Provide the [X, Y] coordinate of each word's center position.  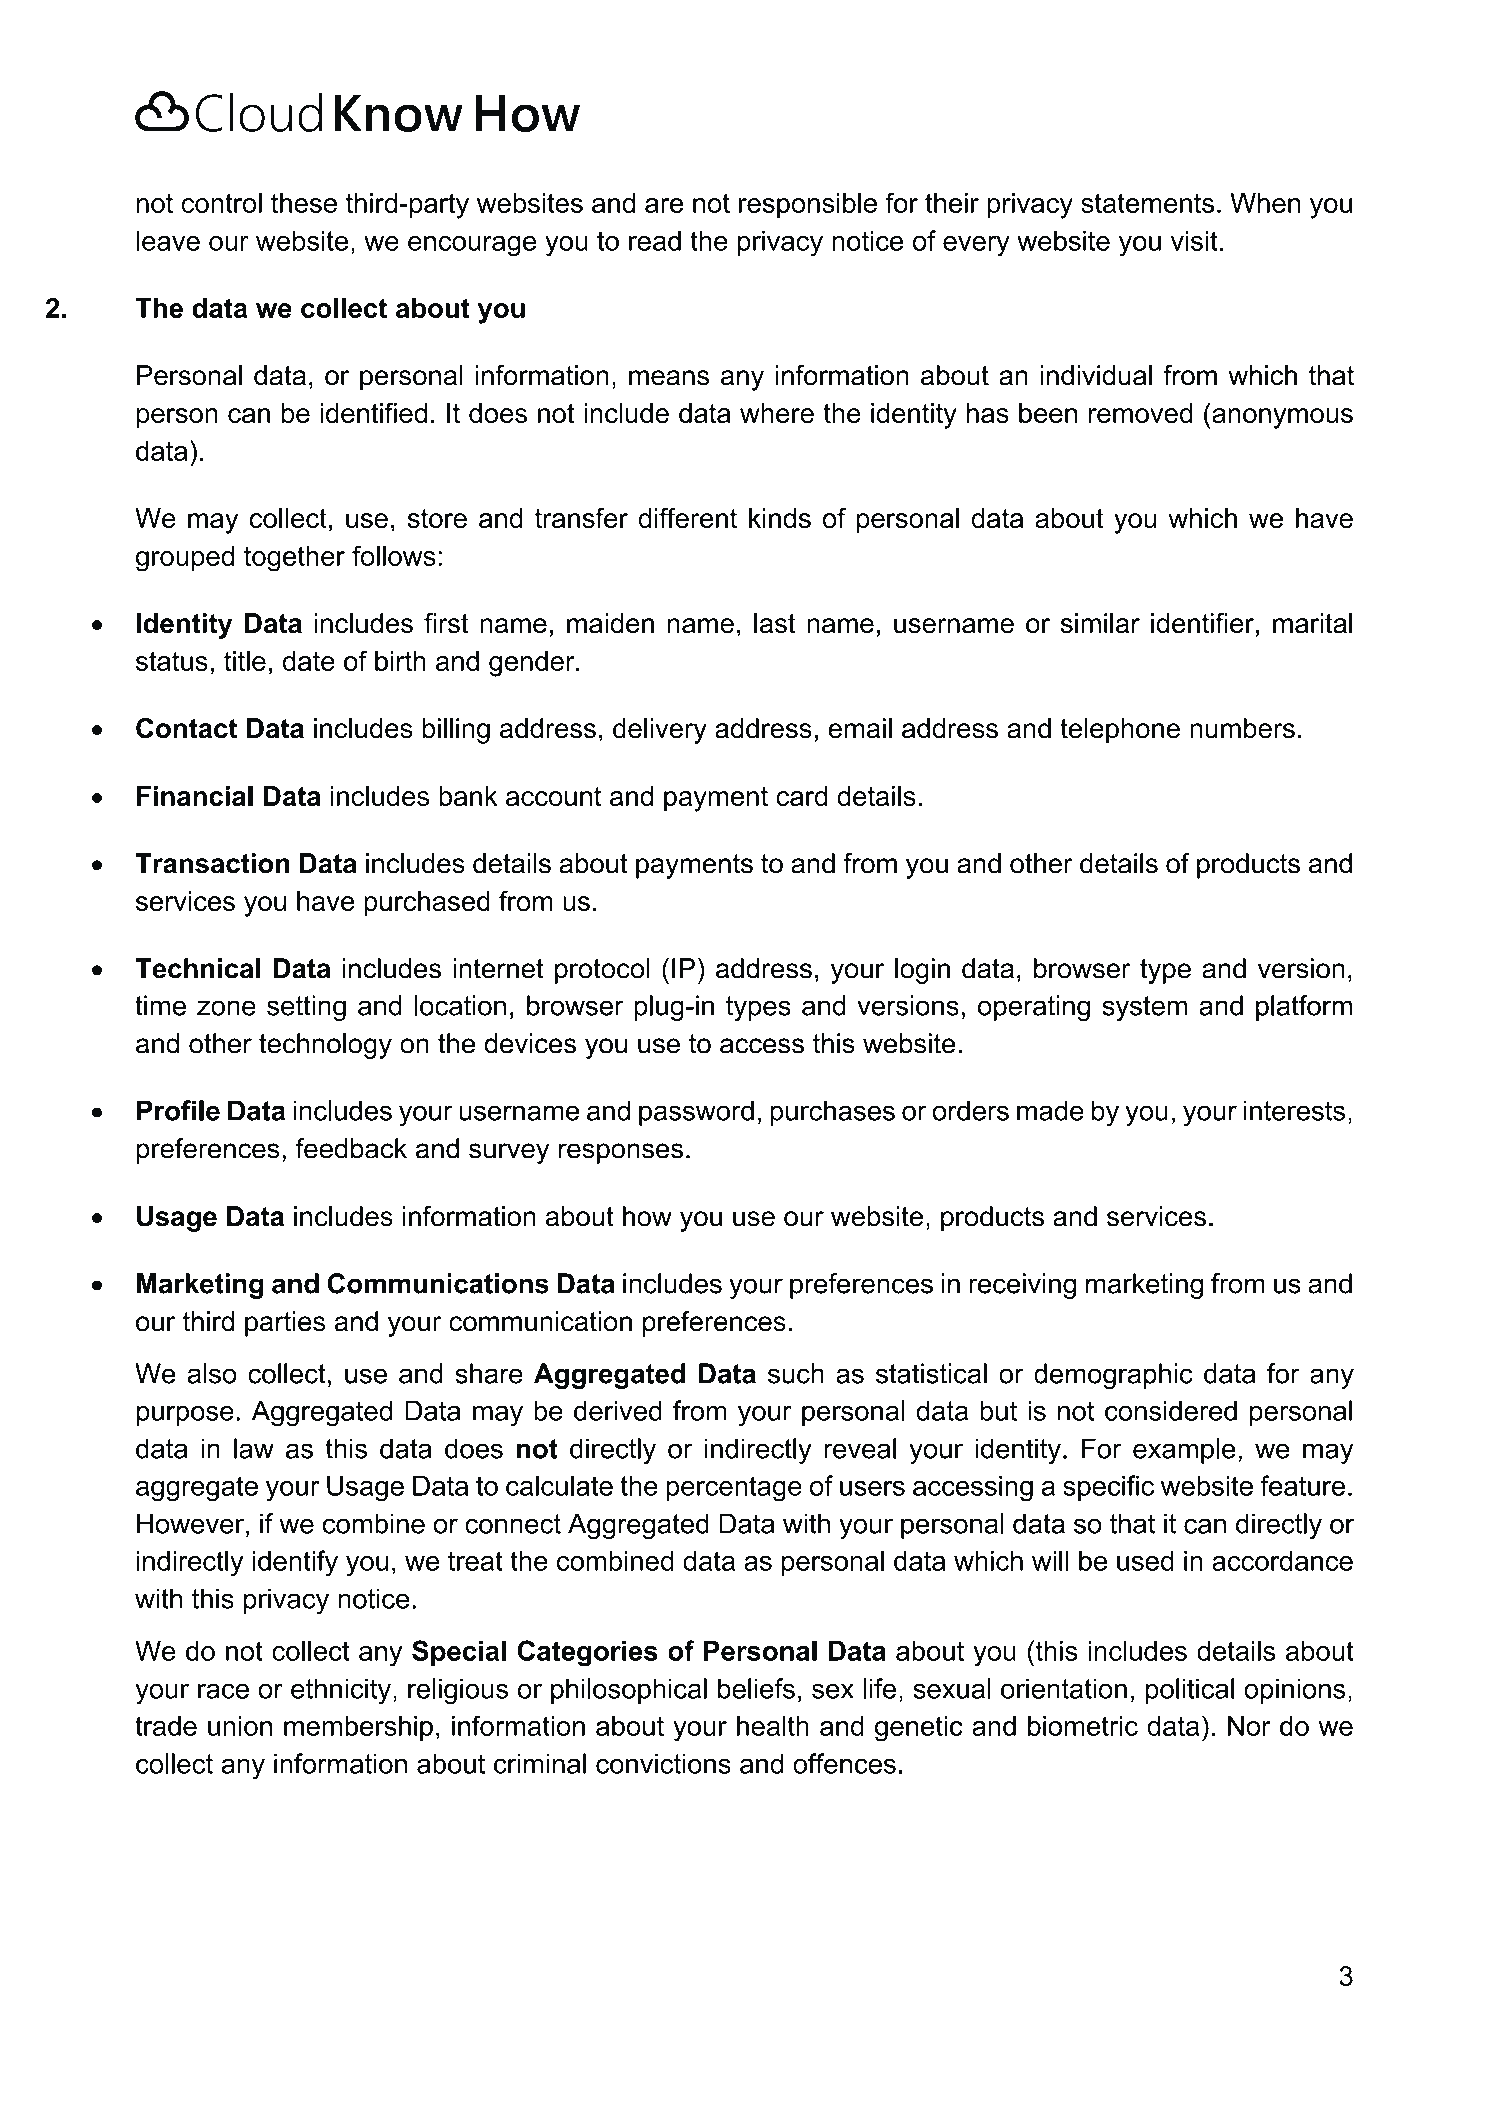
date [309, 661]
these [304, 203]
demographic [1113, 1376]
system [1144, 1008]
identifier [1202, 623]
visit [1194, 240]
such [796, 1373]
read [655, 240]
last [775, 623]
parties [285, 1324]
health [773, 1725]
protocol [602, 971]
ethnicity [341, 1691]
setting [306, 1008]
